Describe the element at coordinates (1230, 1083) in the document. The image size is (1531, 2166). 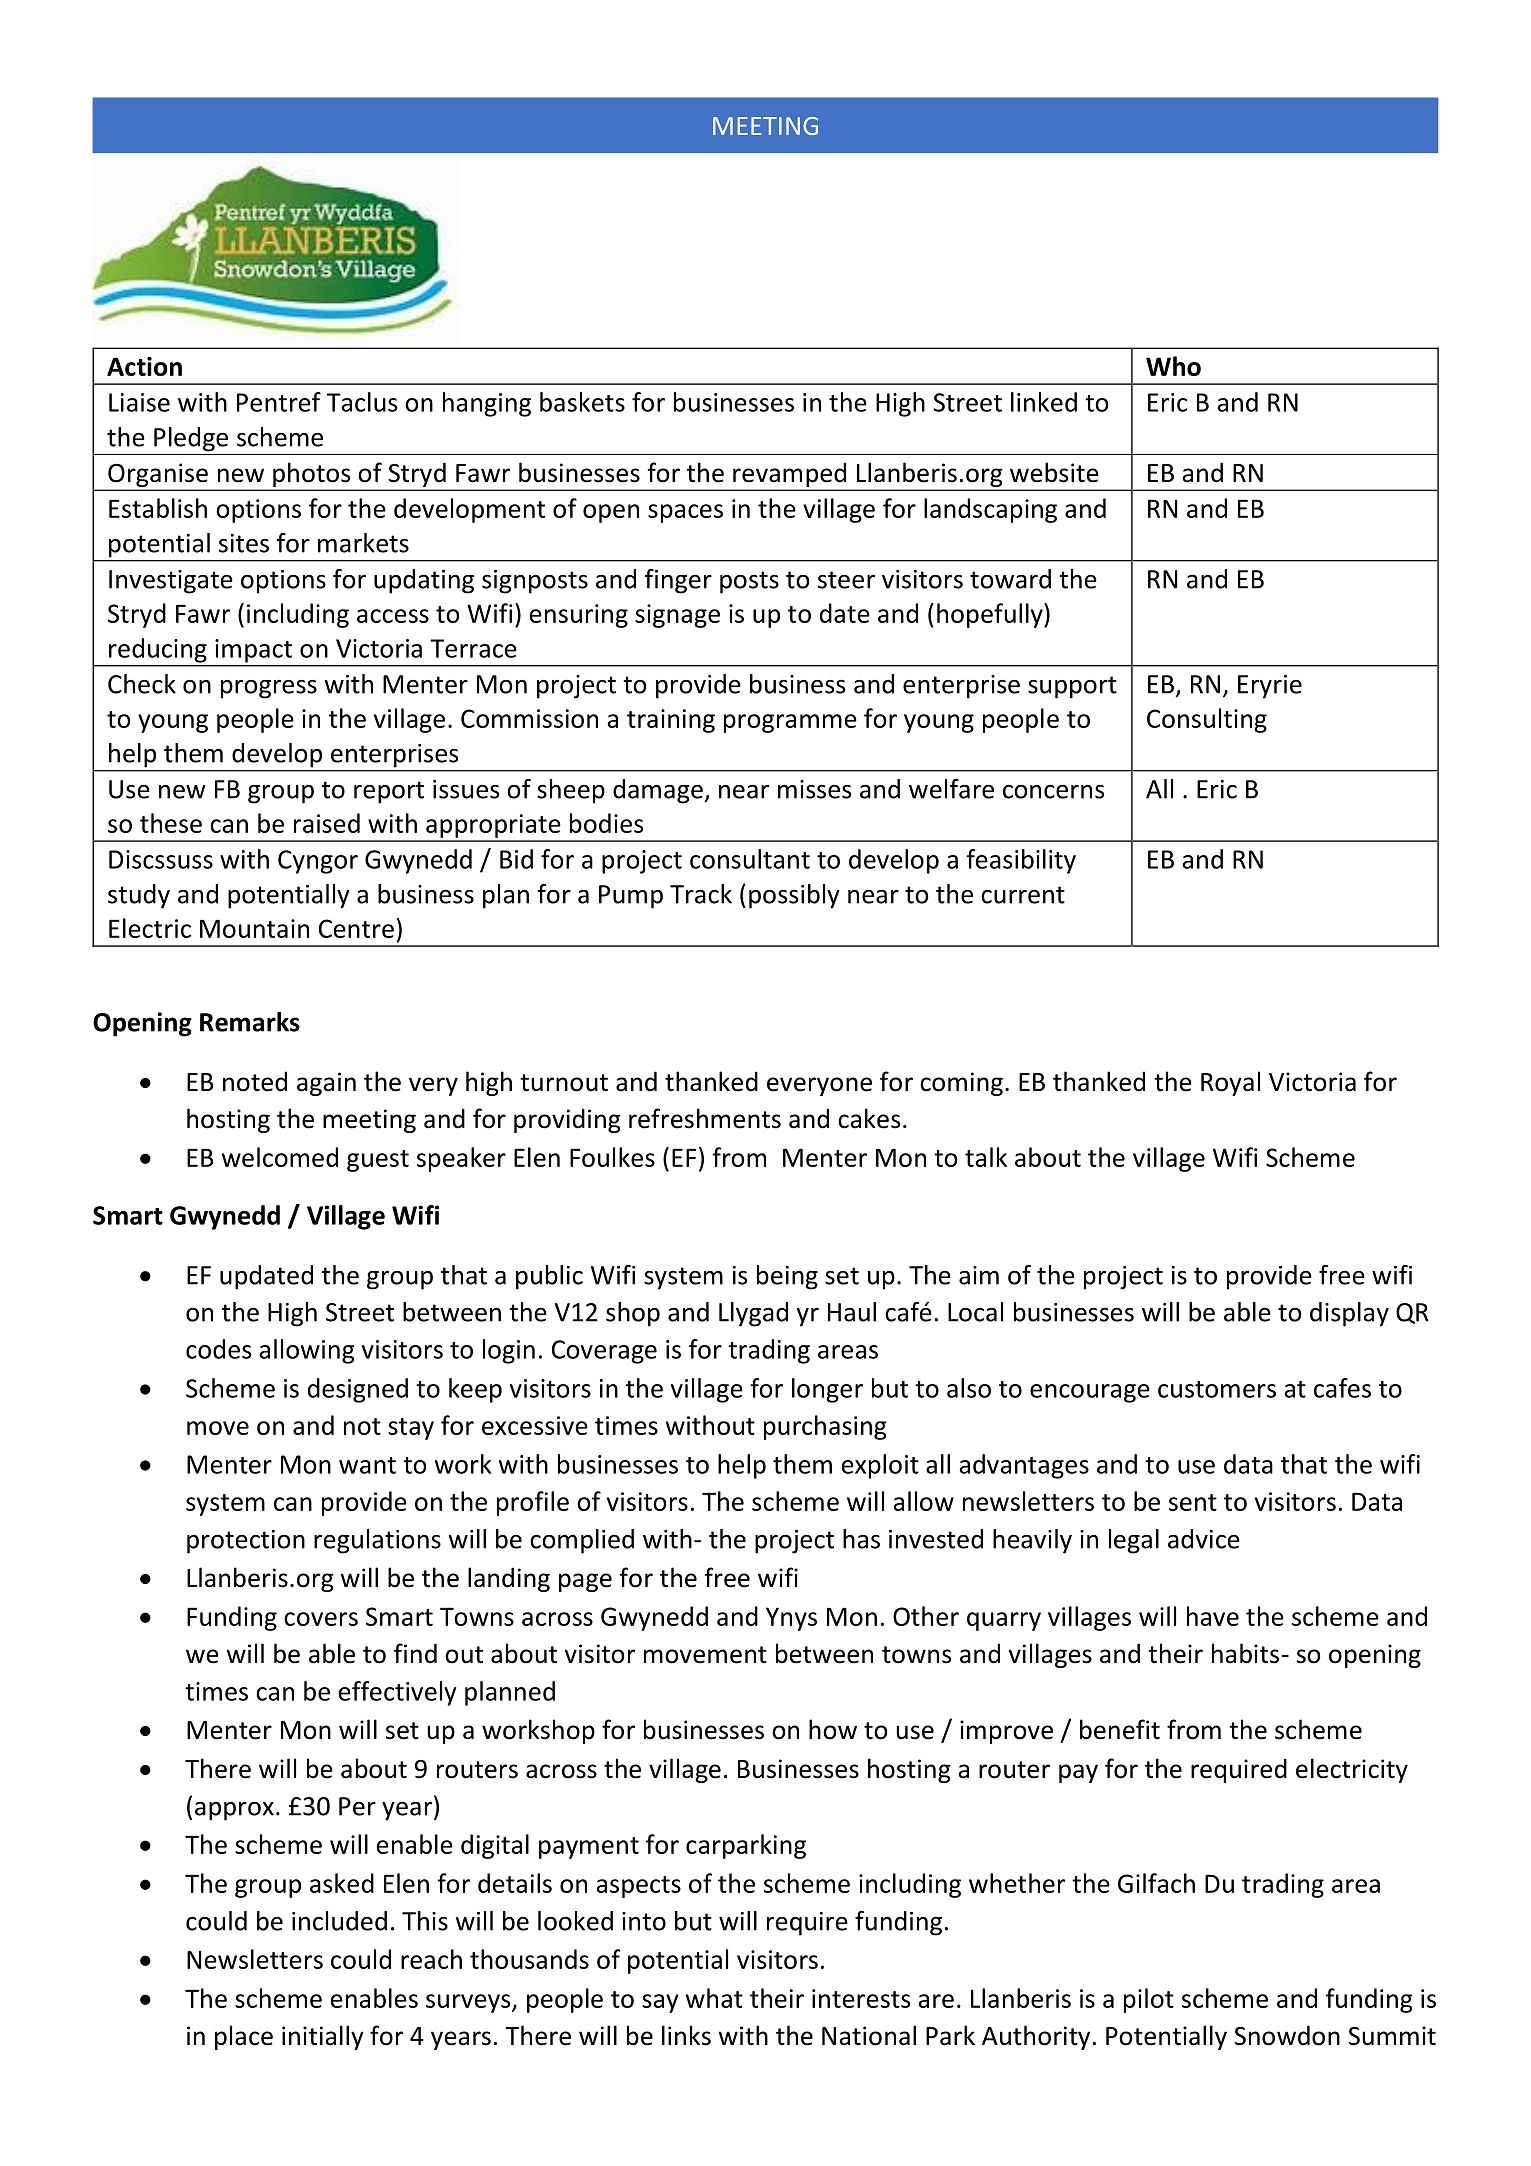
I see `Royal` at that location.
